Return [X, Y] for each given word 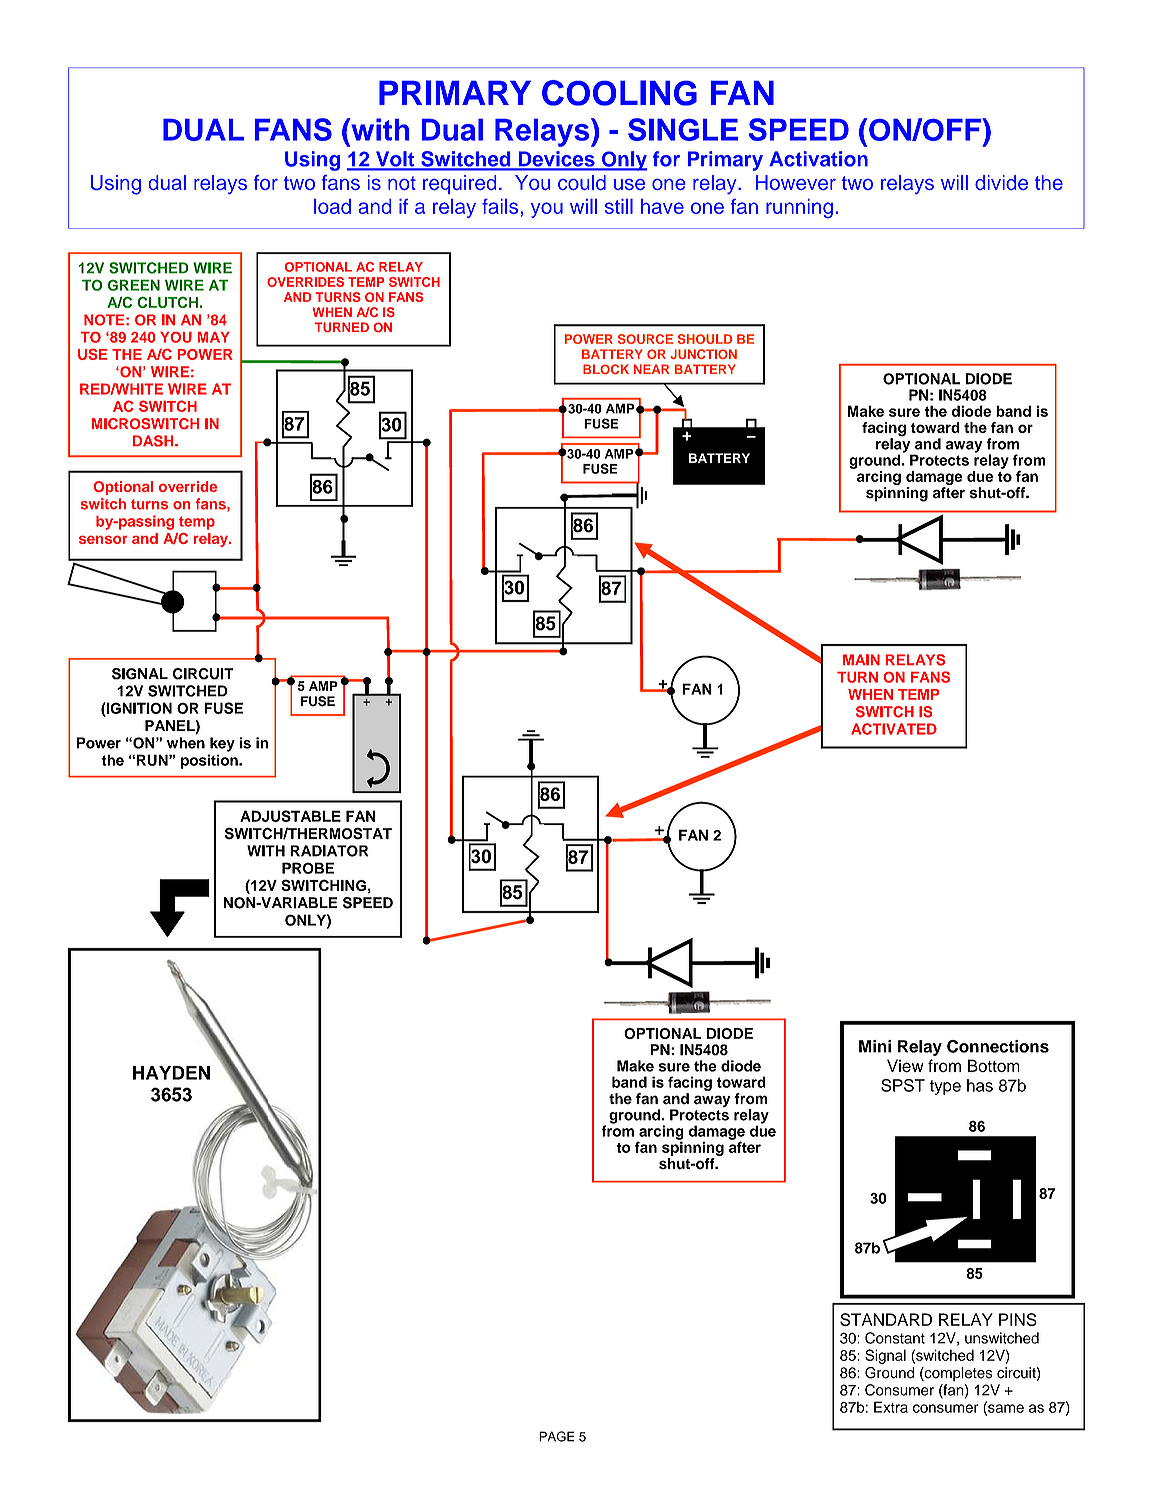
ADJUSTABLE [290, 816]
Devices [556, 160]
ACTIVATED [894, 729]
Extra [891, 1407]
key [222, 744]
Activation [818, 159]
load [332, 206]
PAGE [557, 1436]
